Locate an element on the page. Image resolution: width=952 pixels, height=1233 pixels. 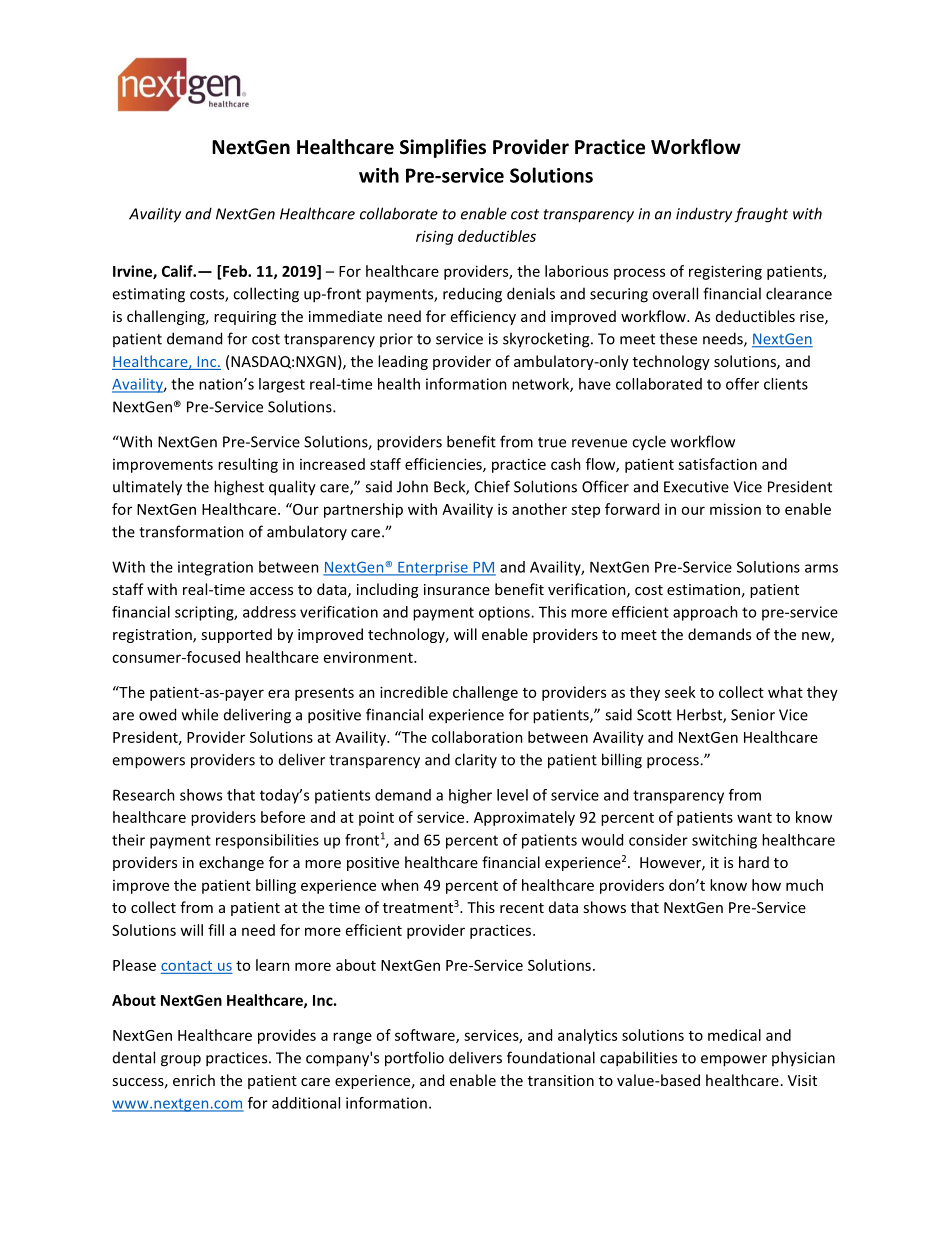
clarity is located at coordinates (476, 760).
